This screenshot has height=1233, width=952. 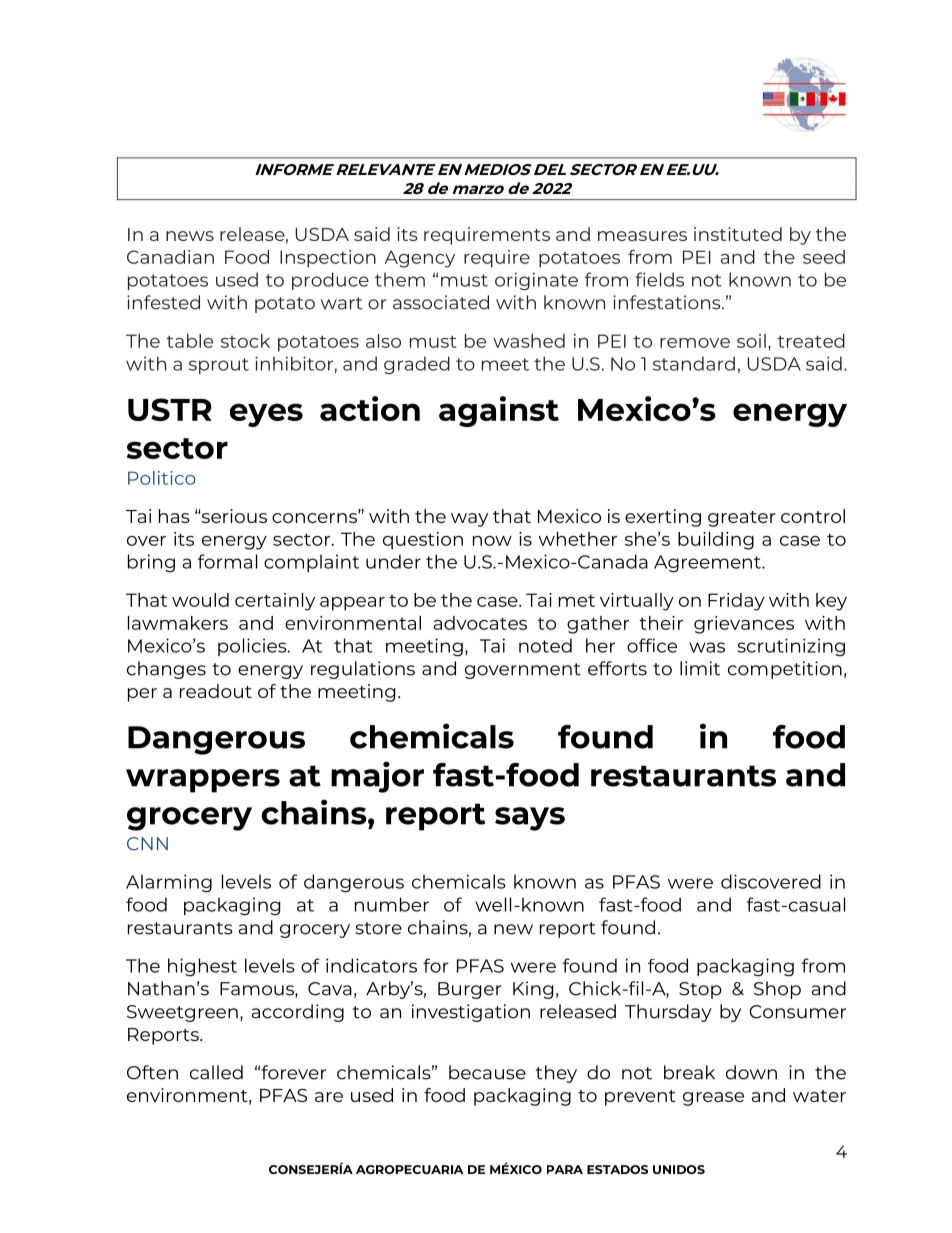 I want to click on number, so click(x=392, y=904).
